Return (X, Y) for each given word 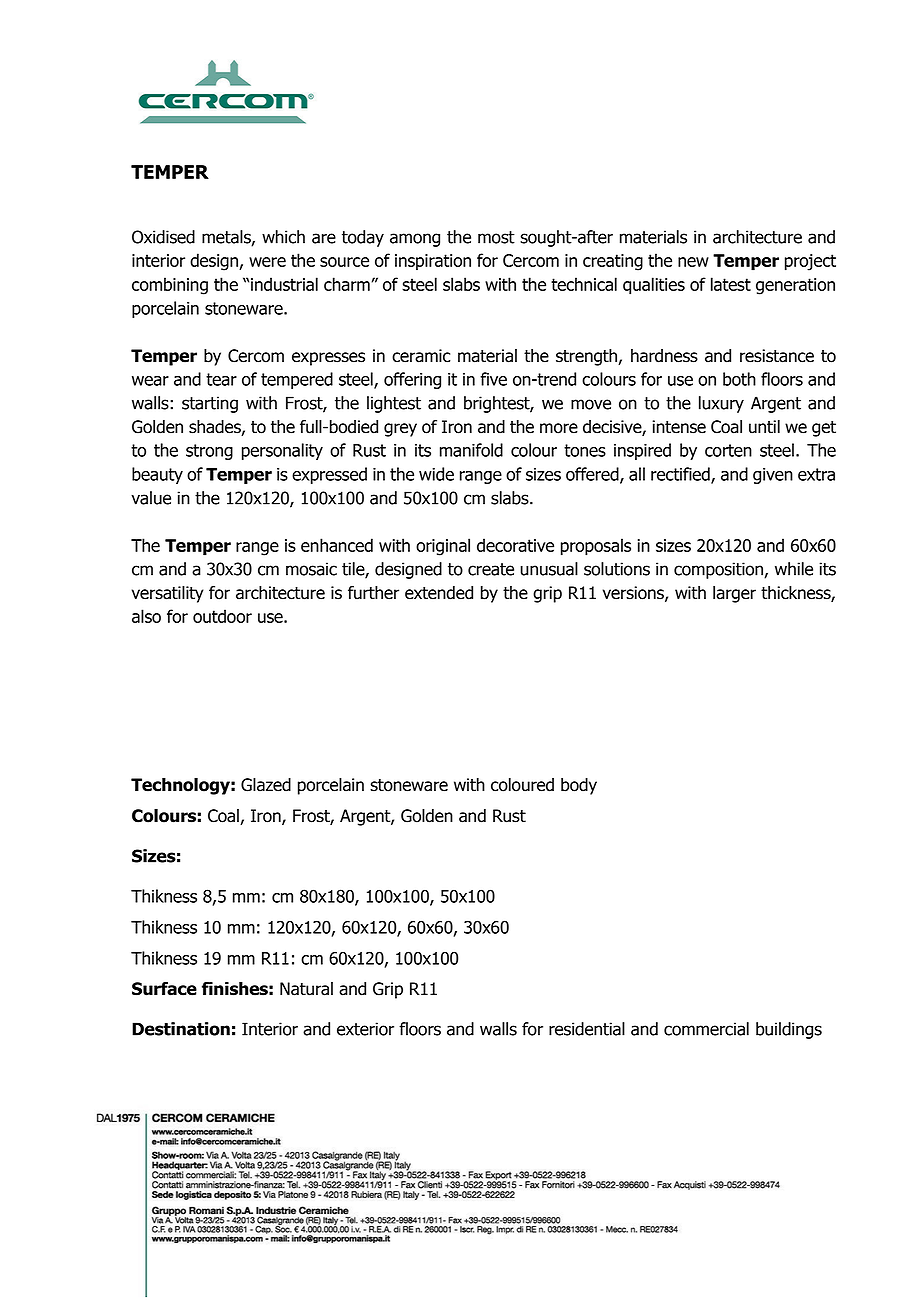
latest (731, 284)
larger (734, 594)
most (496, 237)
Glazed (266, 785)
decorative (515, 545)
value (151, 498)
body (579, 786)
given (773, 476)
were (267, 262)
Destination (181, 1029)
